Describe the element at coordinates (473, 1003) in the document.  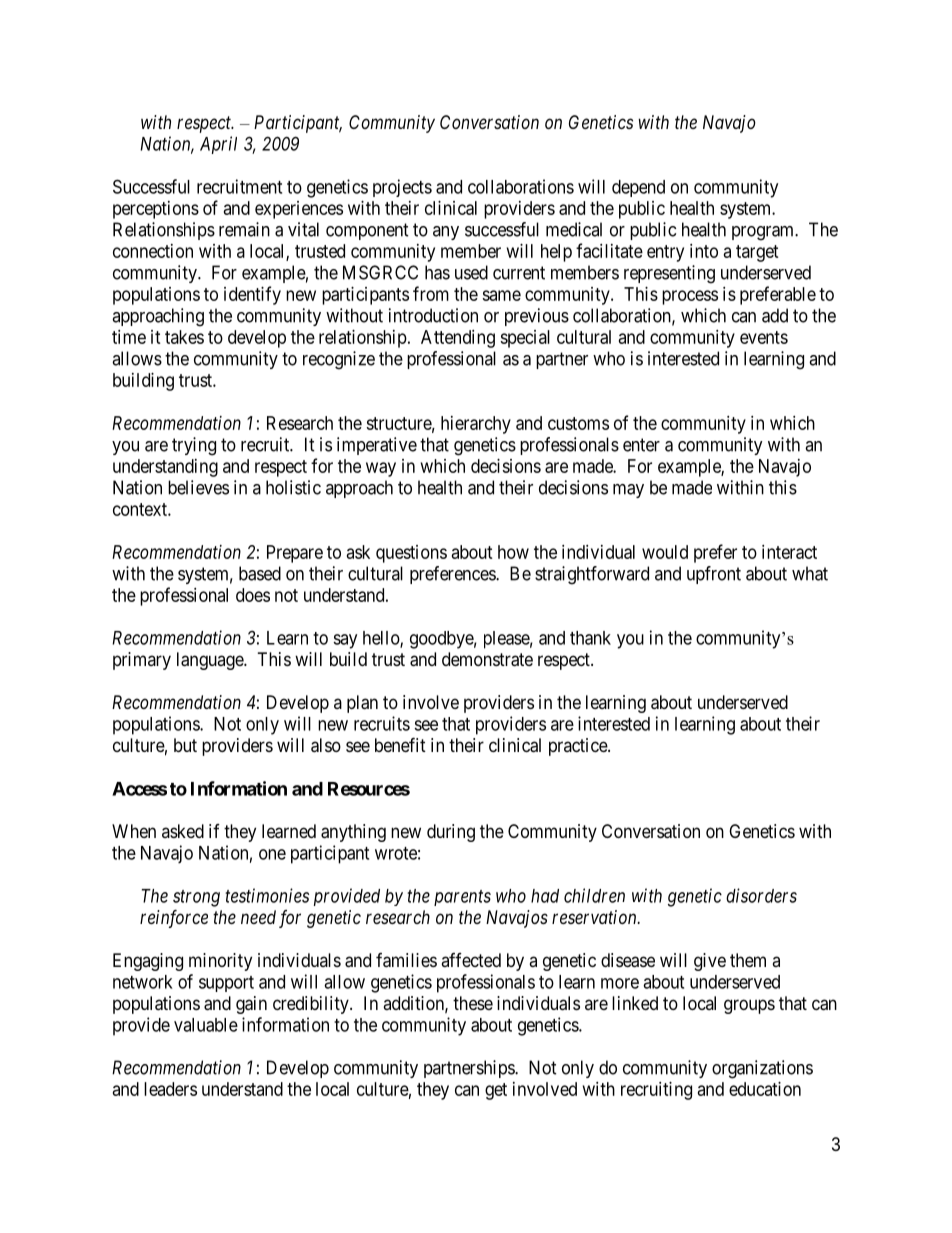
I see `these` at that location.
